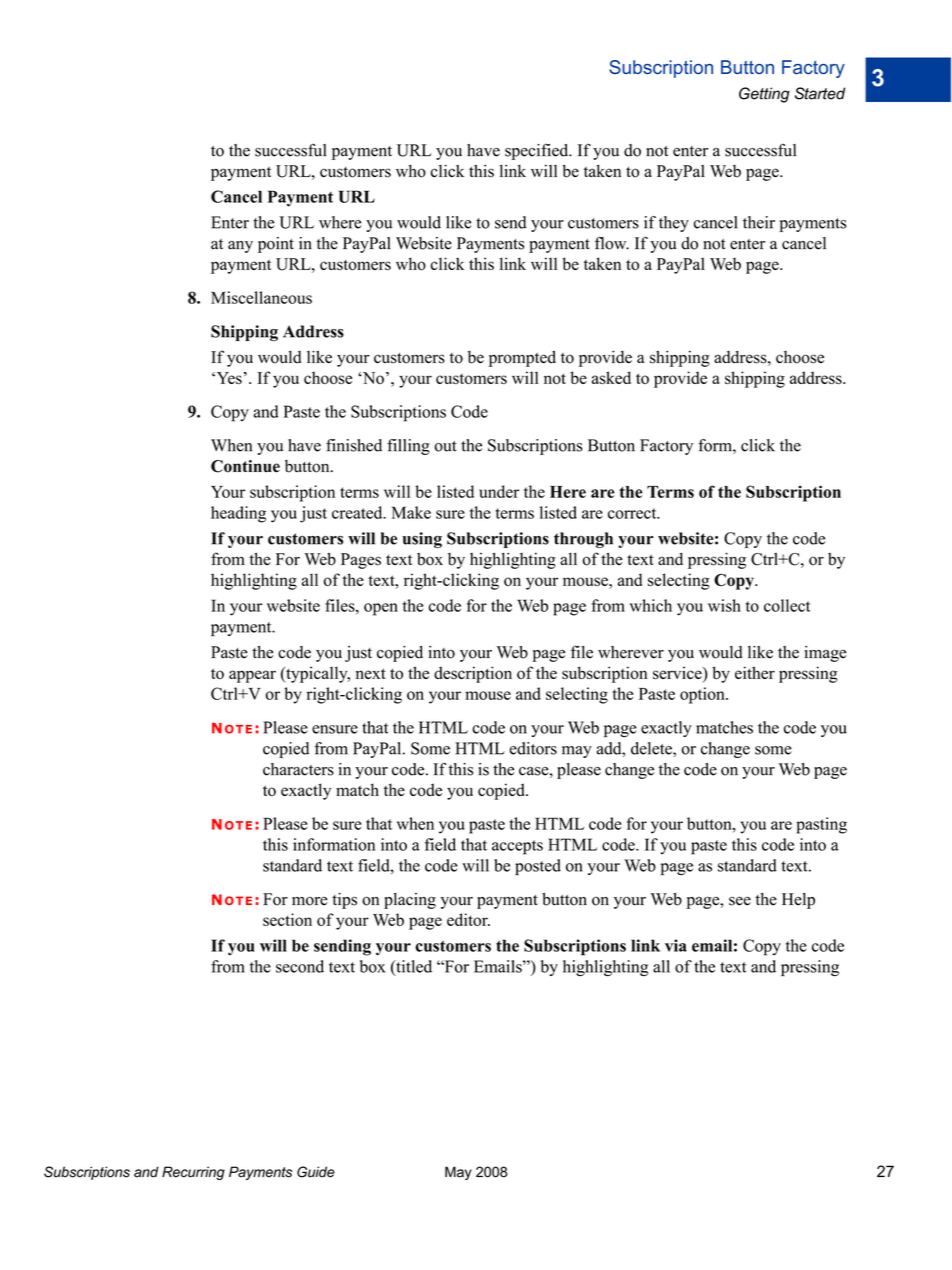 The width and height of the document is (952, 1270). What do you see at coordinates (245, 466) in the document?
I see `Continue` at bounding box center [245, 466].
